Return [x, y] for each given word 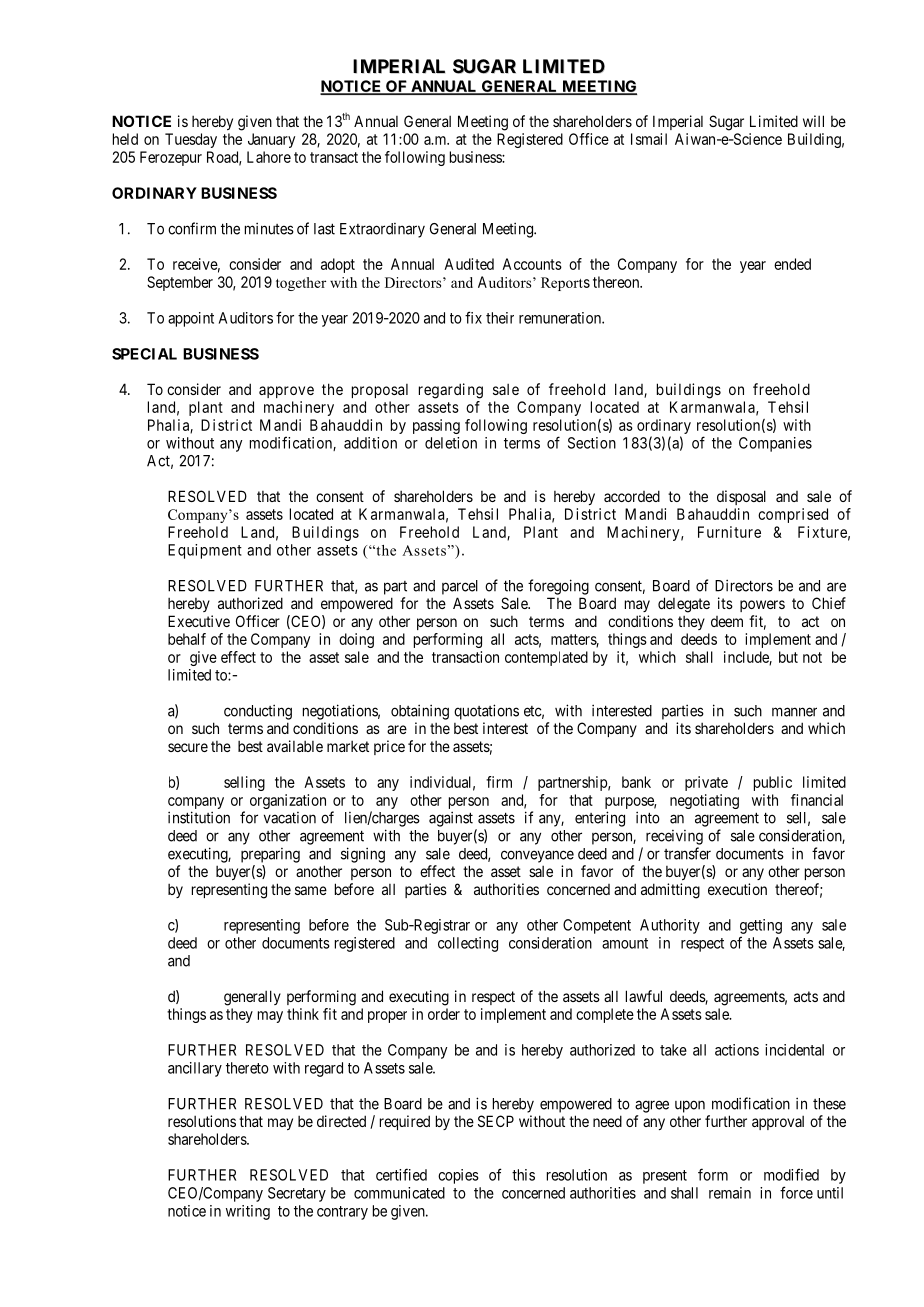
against [451, 819]
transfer [687, 853]
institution [199, 817]
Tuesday [191, 140]
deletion [451, 443]
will [813, 121]
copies [458, 1176]
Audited [469, 264]
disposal [741, 497]
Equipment [205, 551]
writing [248, 1212]
